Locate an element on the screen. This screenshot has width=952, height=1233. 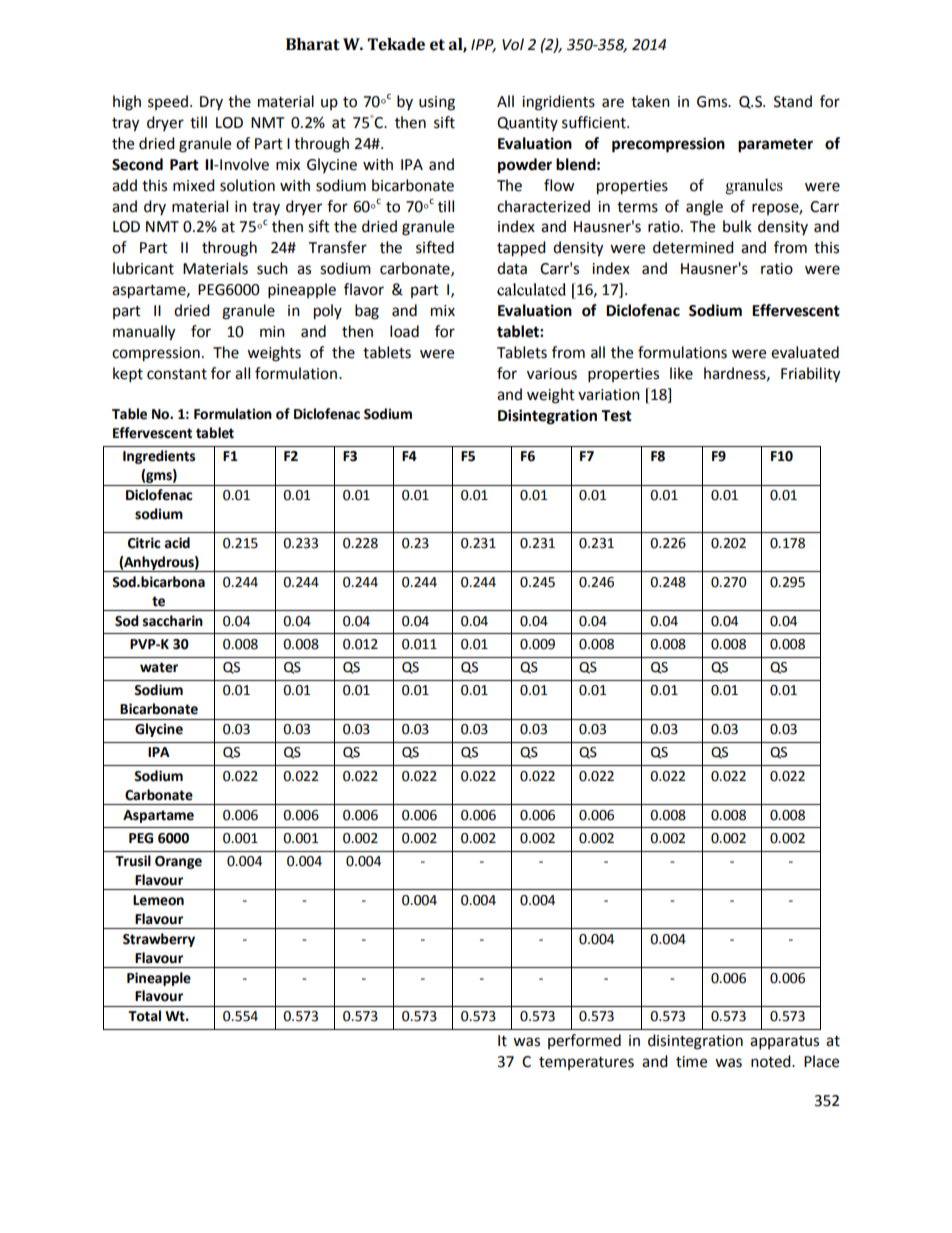
performed is located at coordinates (584, 1041).
